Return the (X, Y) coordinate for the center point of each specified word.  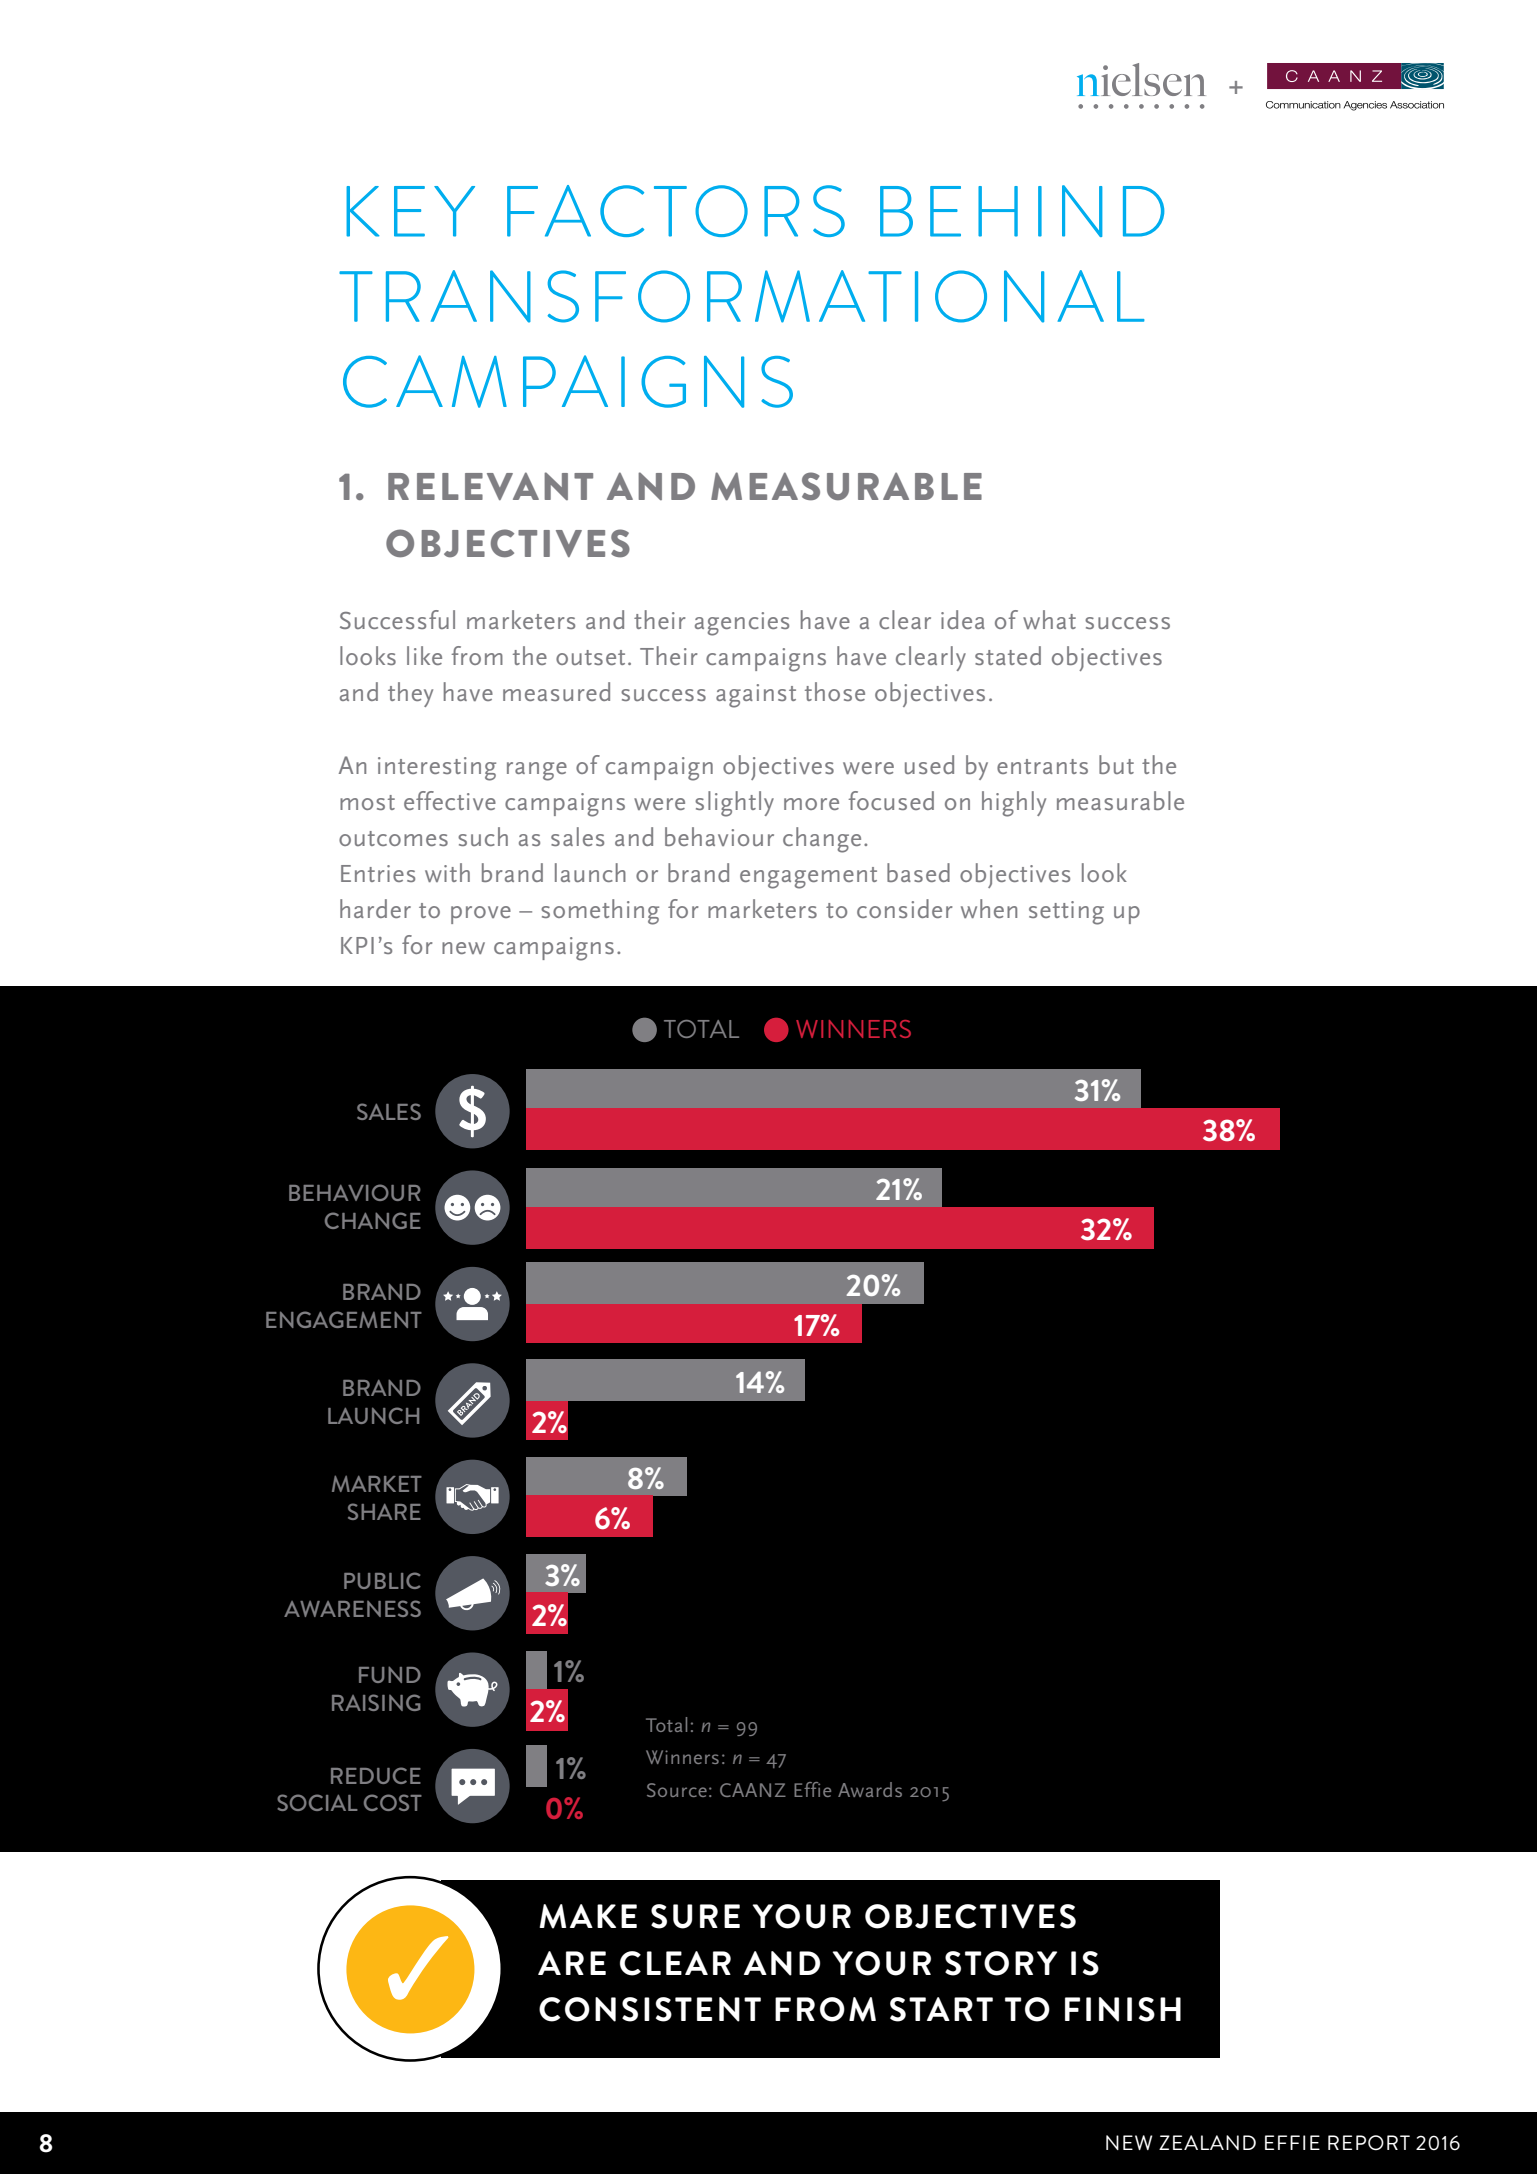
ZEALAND (1207, 2142)
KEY (410, 211)
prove (481, 915)
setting (1066, 913)
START (941, 2009)
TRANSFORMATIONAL (742, 296)
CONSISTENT (650, 2009)
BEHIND (1022, 211)
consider (904, 908)
